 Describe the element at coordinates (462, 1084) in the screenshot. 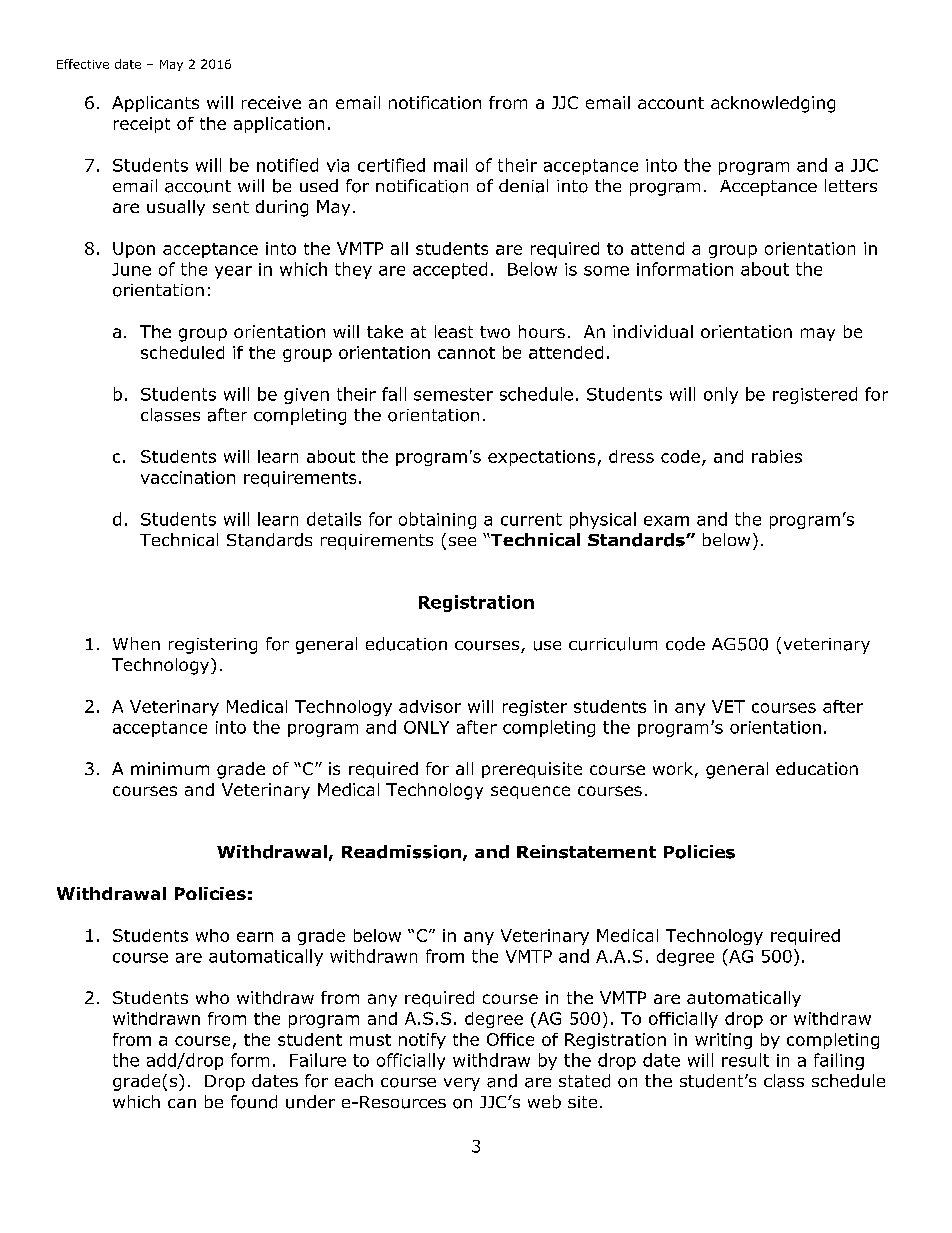

I see `very` at that location.
